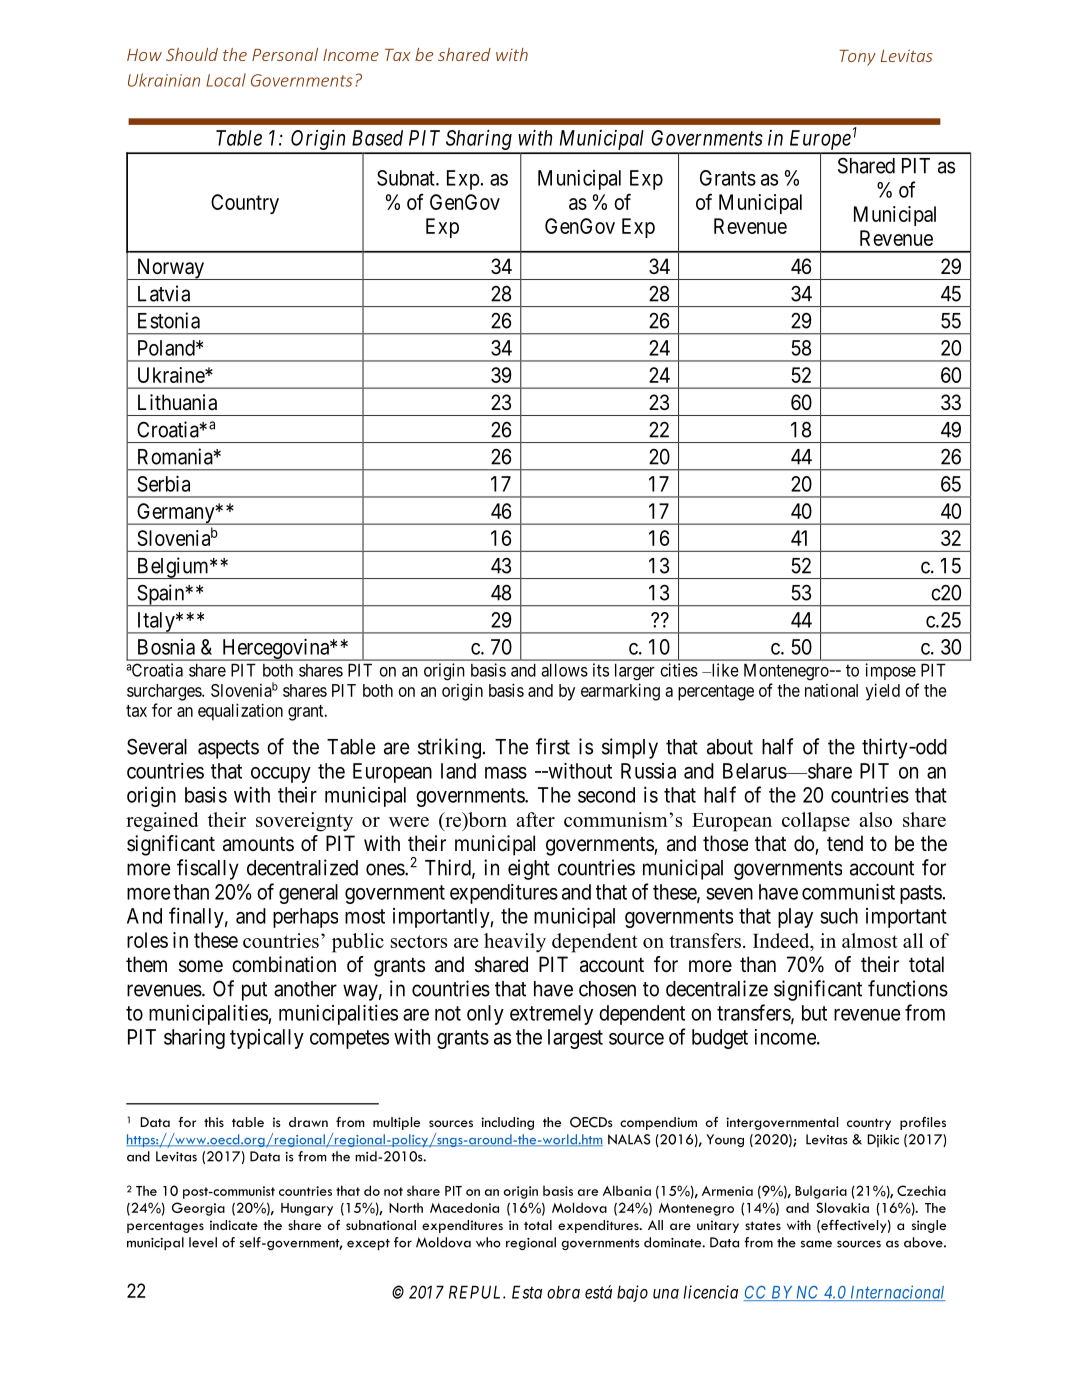 The image size is (1073, 1389). I want to click on Tony, so click(857, 58).
